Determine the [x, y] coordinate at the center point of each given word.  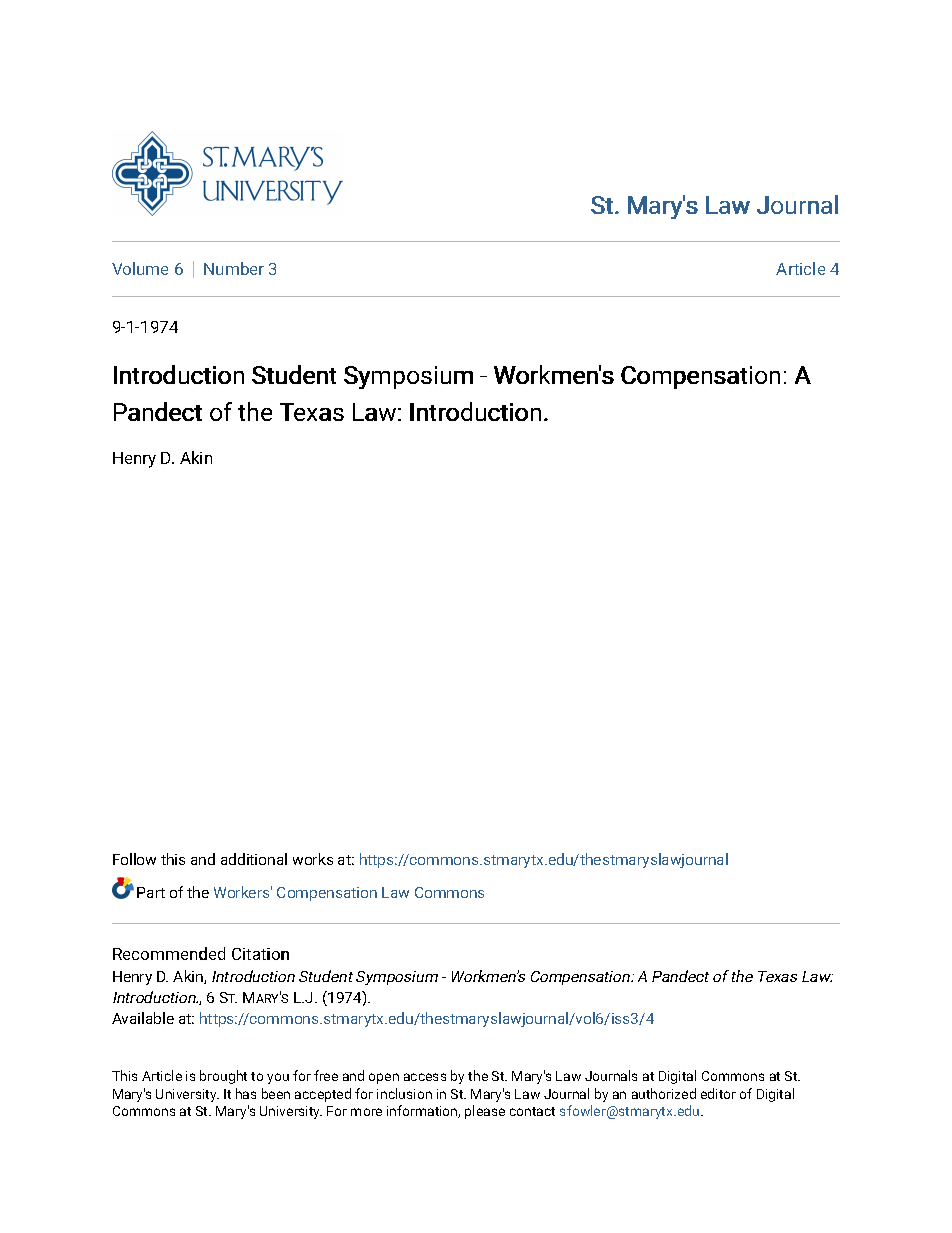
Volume [140, 268]
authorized [664, 1093]
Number [234, 268]
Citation [260, 954]
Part [151, 892]
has [246, 1093]
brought [223, 1077]
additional [254, 859]
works [313, 859]
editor [718, 1093]
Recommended [169, 953]
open [384, 1078]
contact [532, 1111]
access [425, 1077]
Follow [134, 859]
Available [143, 1018]
